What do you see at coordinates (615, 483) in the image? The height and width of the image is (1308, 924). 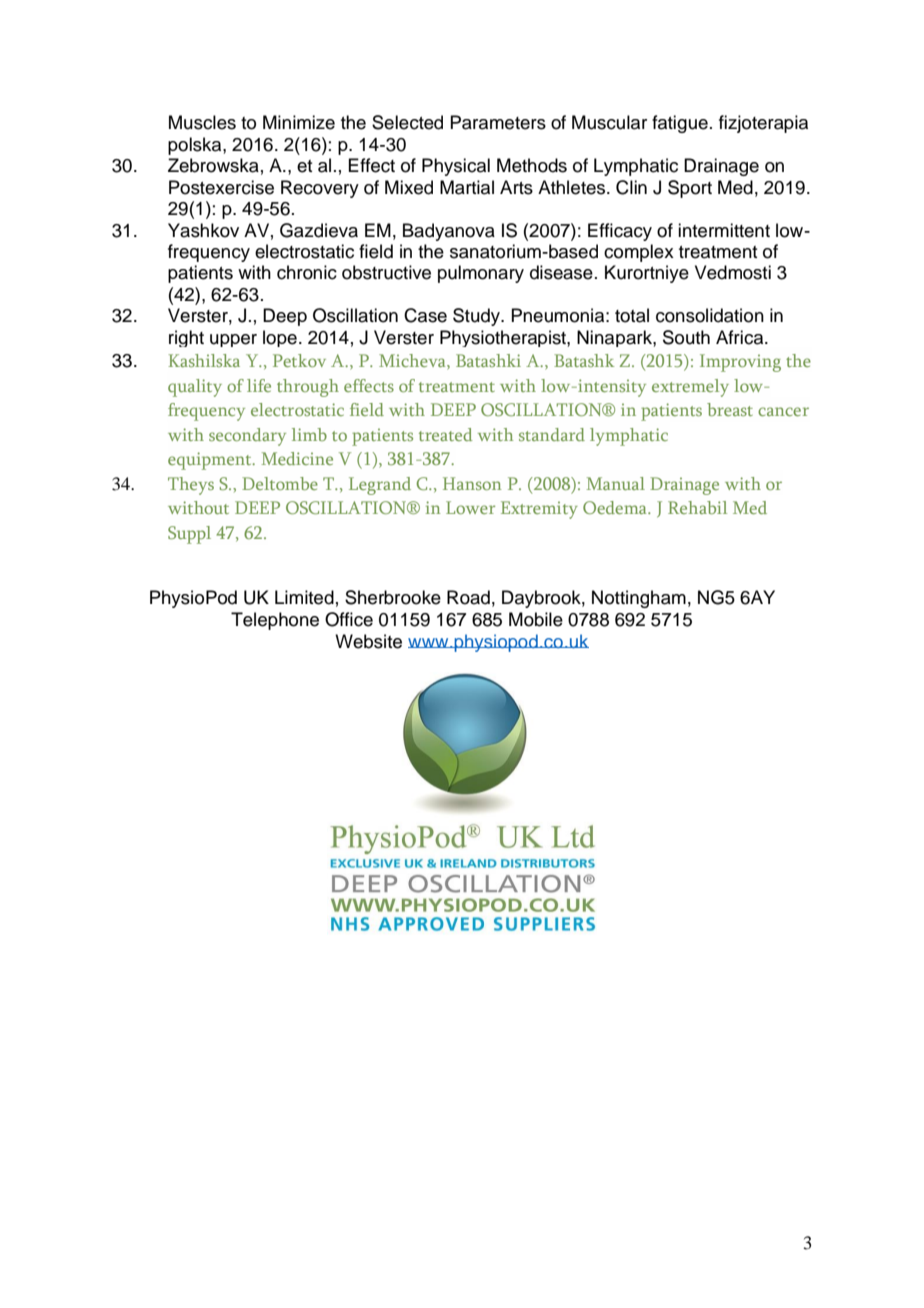 I see `Manual` at bounding box center [615, 483].
